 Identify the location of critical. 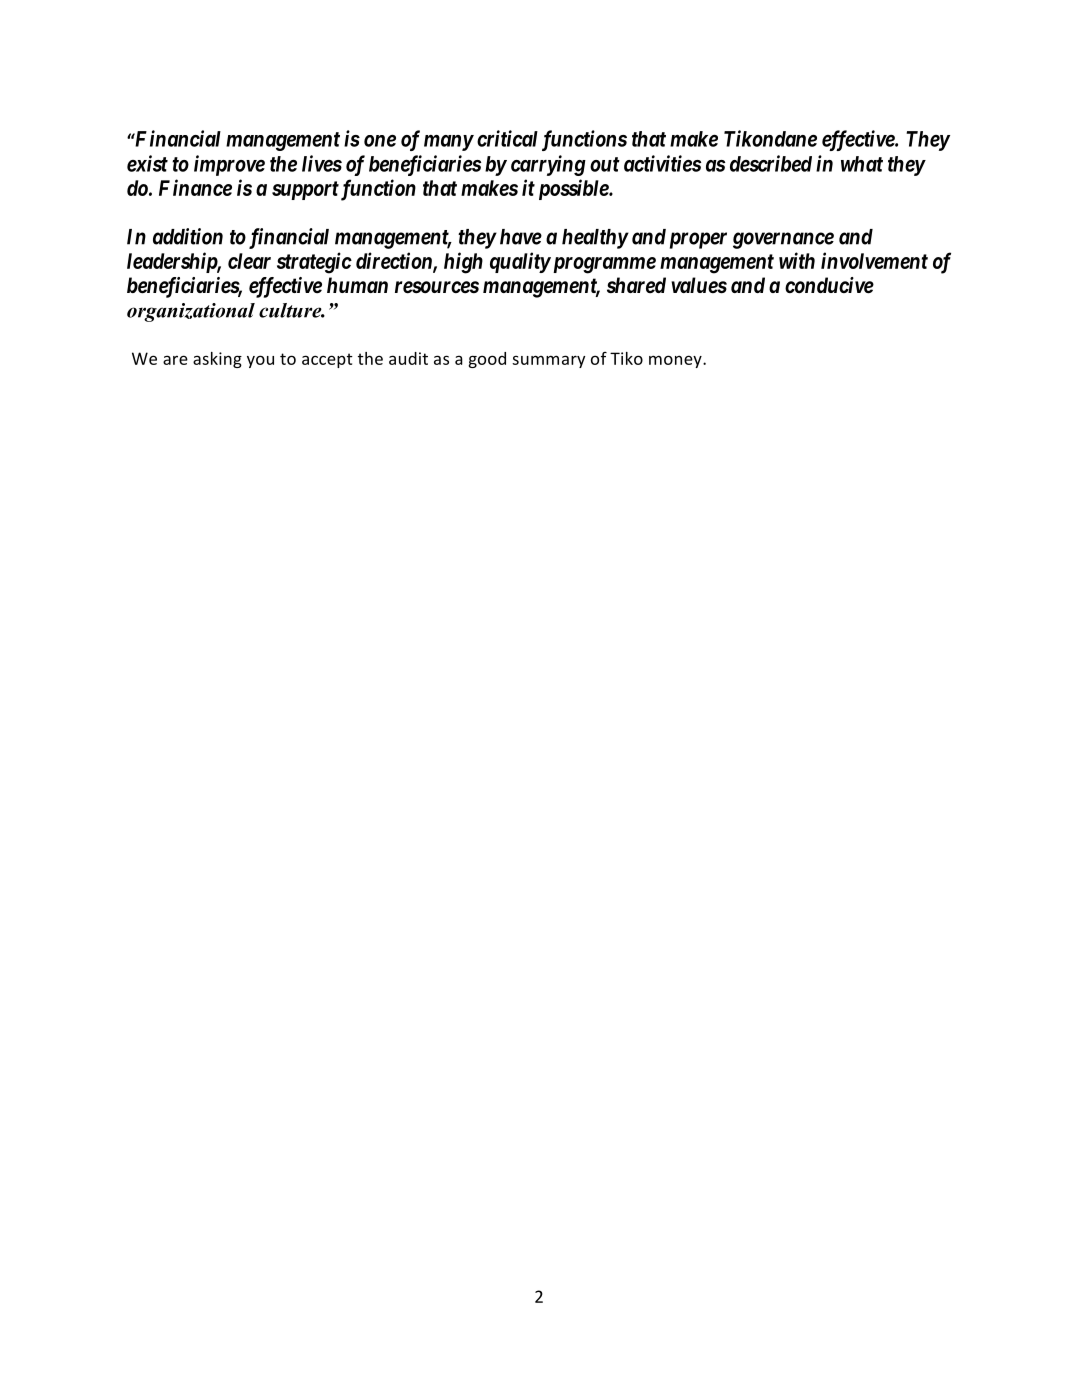
(507, 138).
